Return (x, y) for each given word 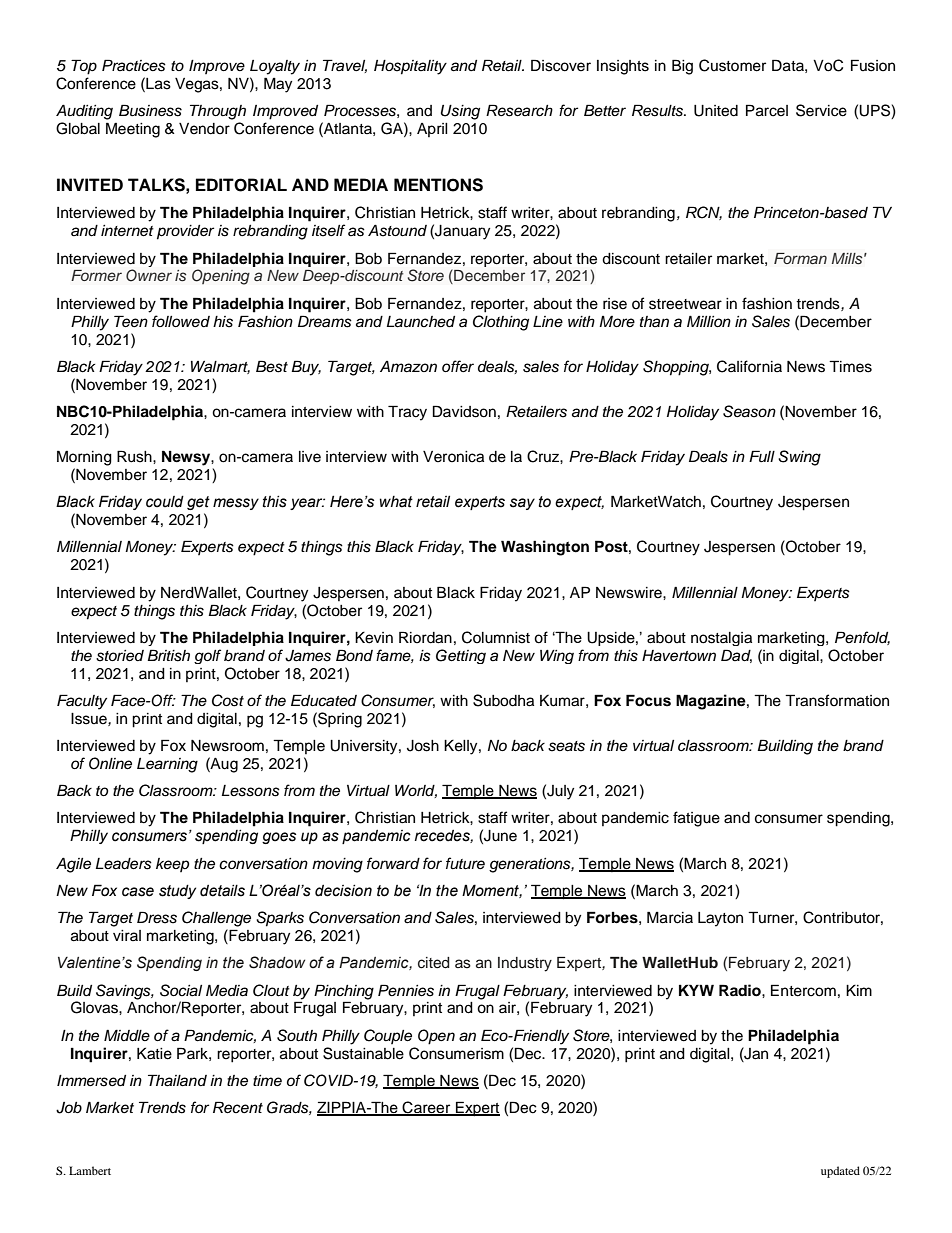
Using (460, 112)
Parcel (767, 110)
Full (762, 456)
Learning (167, 765)
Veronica (453, 457)
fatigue (696, 819)
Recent (238, 1107)
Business (150, 110)
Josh (423, 746)
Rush (135, 456)
